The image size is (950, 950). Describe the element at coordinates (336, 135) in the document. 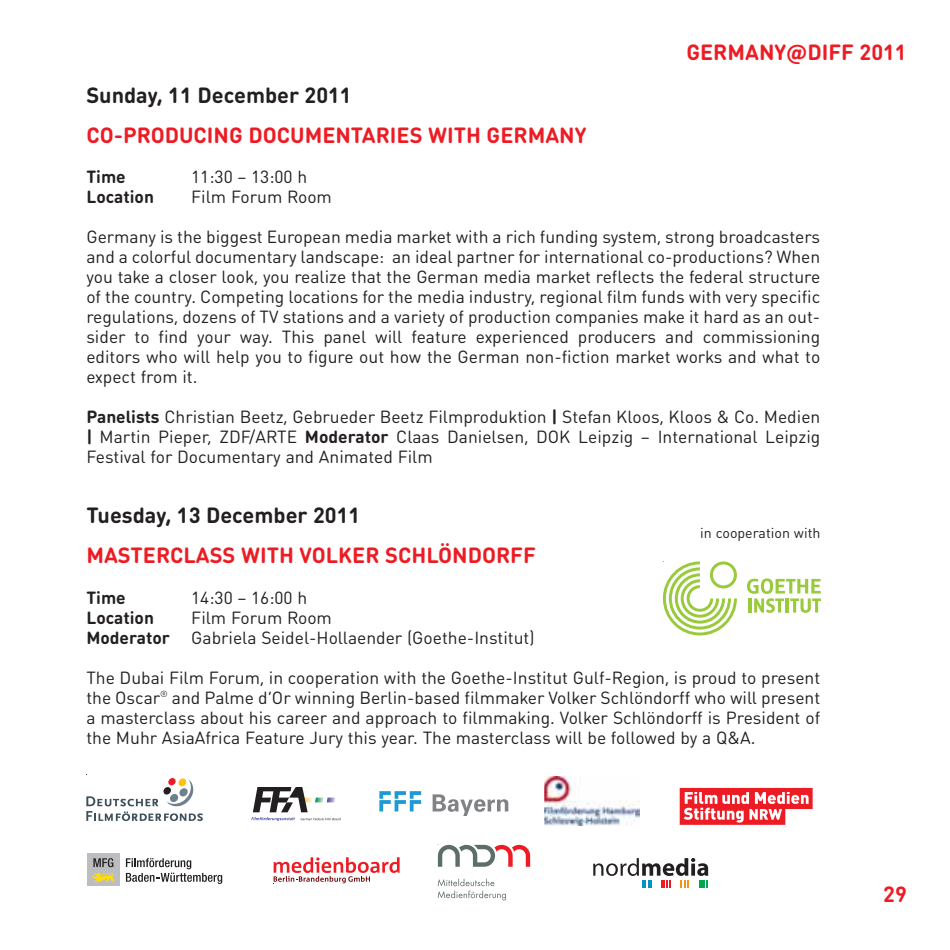

I see `DOCUMENTARIES` at that location.
